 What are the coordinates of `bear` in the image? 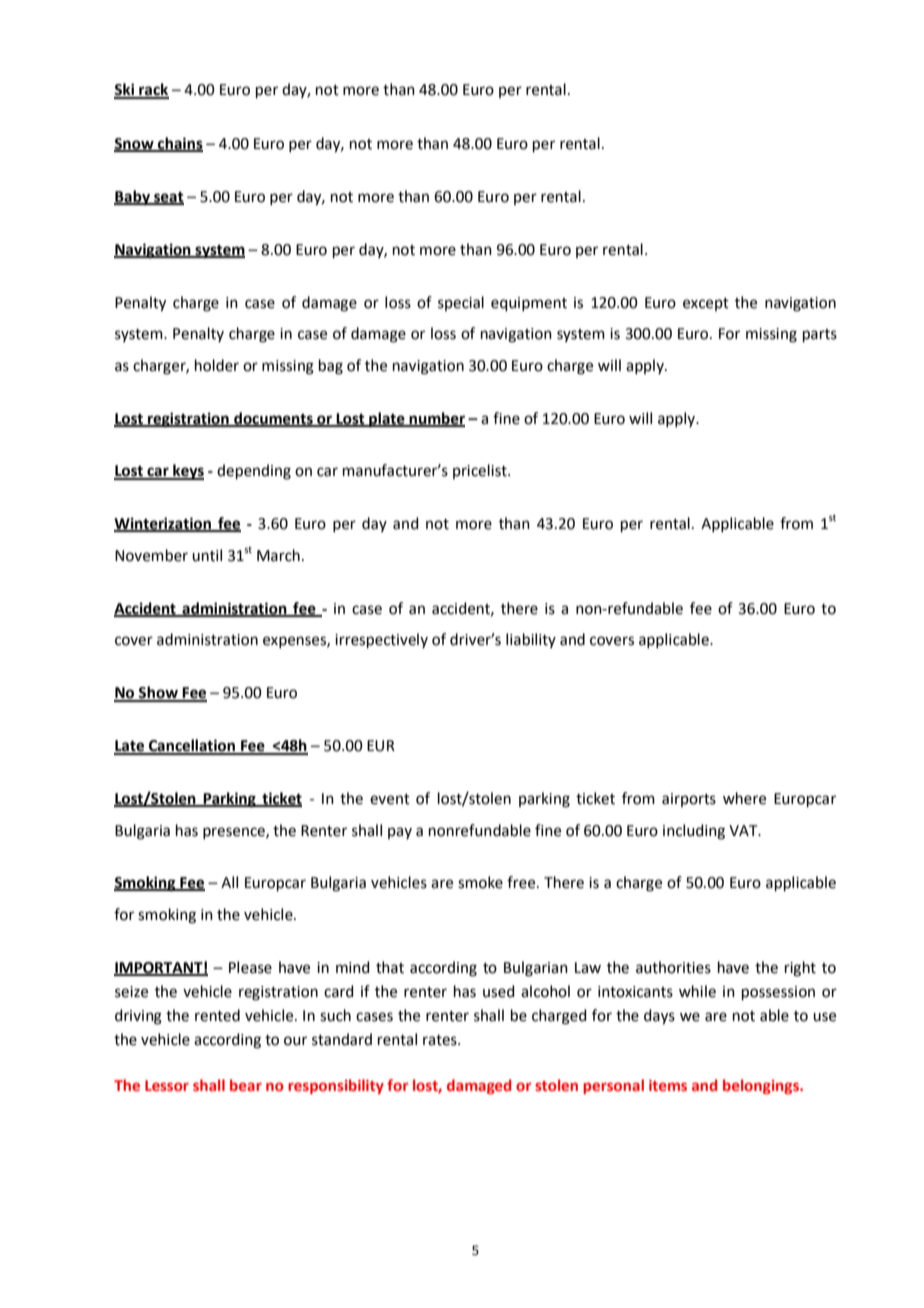 It's located at (246, 1085).
